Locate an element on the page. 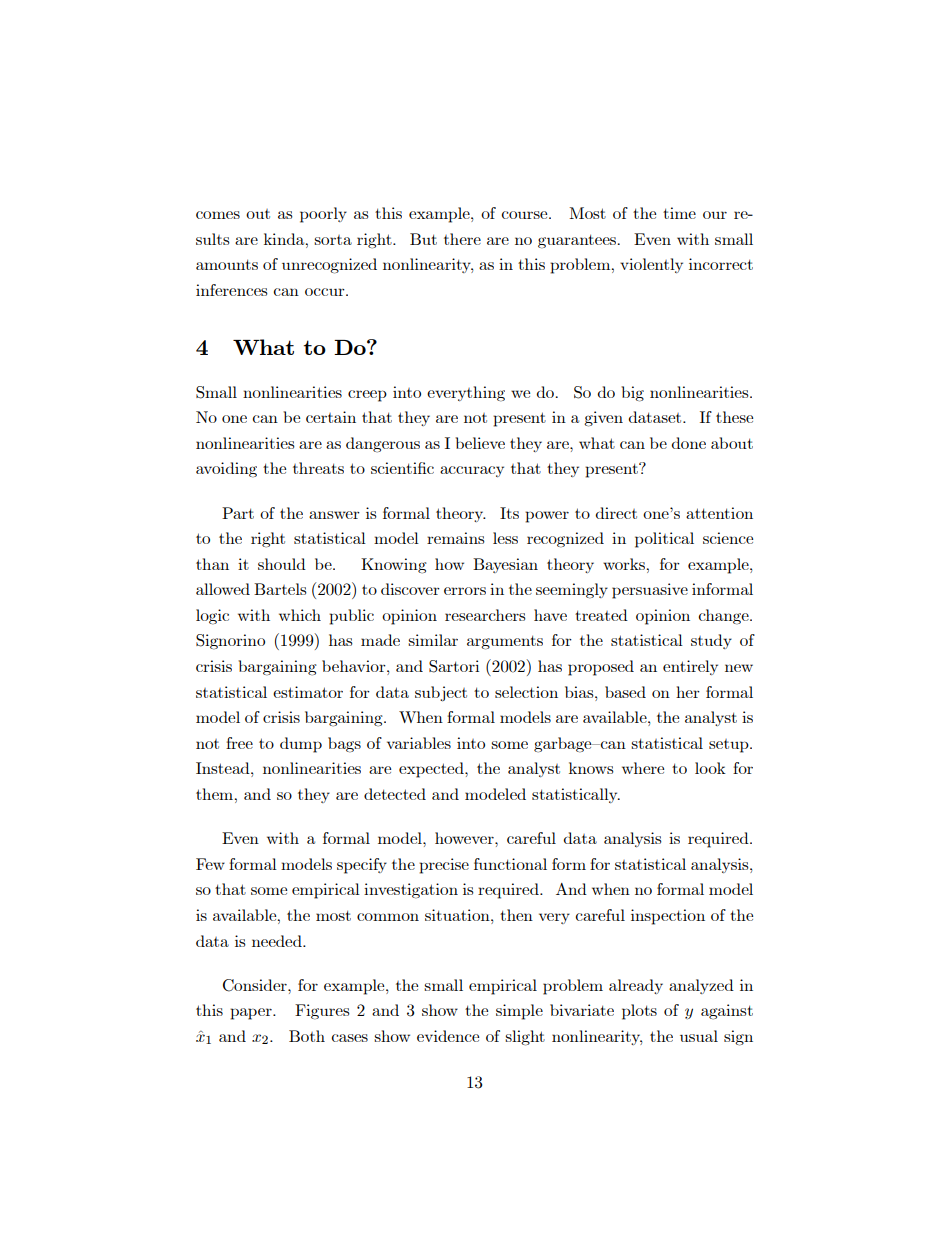 The width and height of the image is (952, 1233). paper is located at coordinates (252, 1014).
